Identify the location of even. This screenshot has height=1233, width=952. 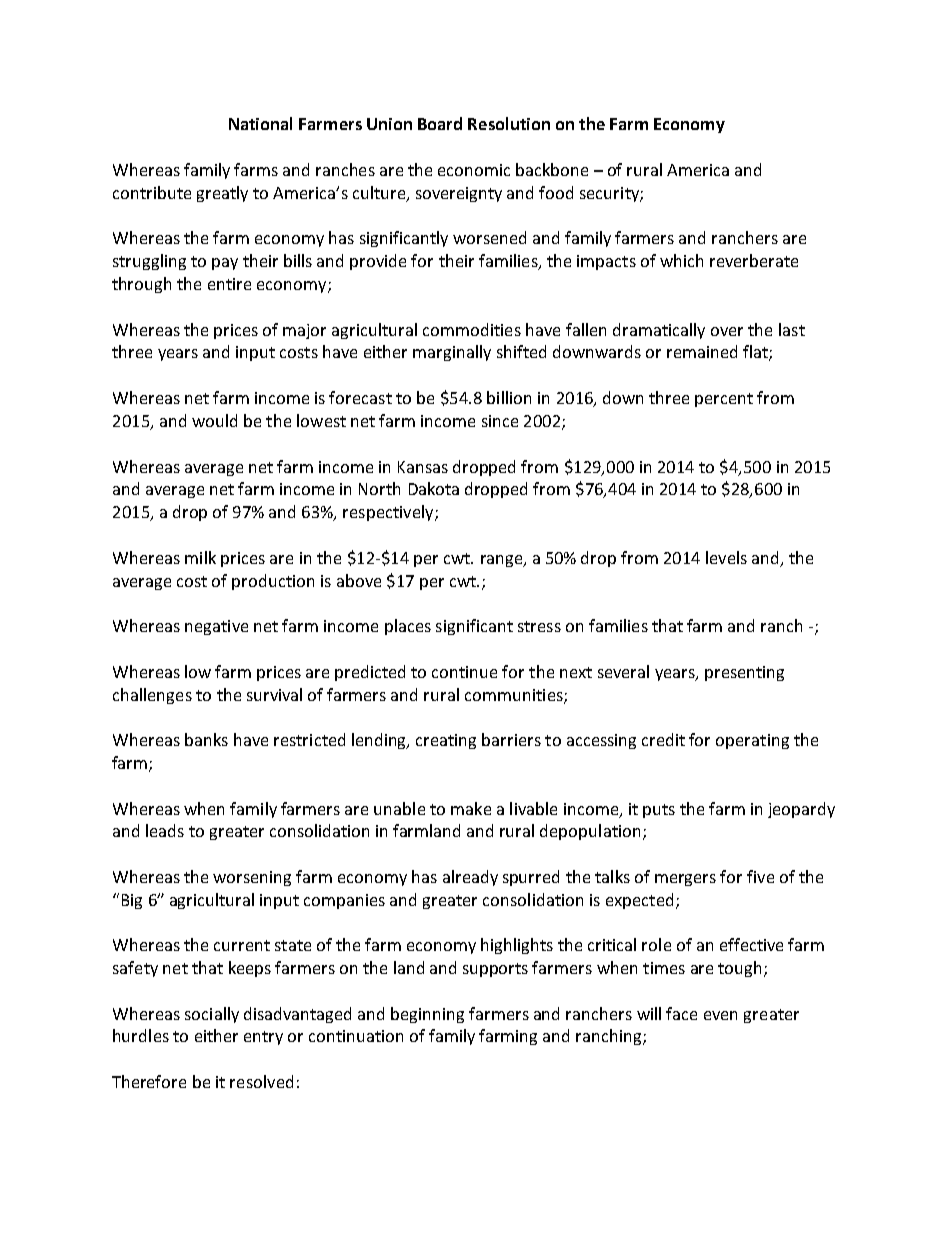
(720, 1015).
